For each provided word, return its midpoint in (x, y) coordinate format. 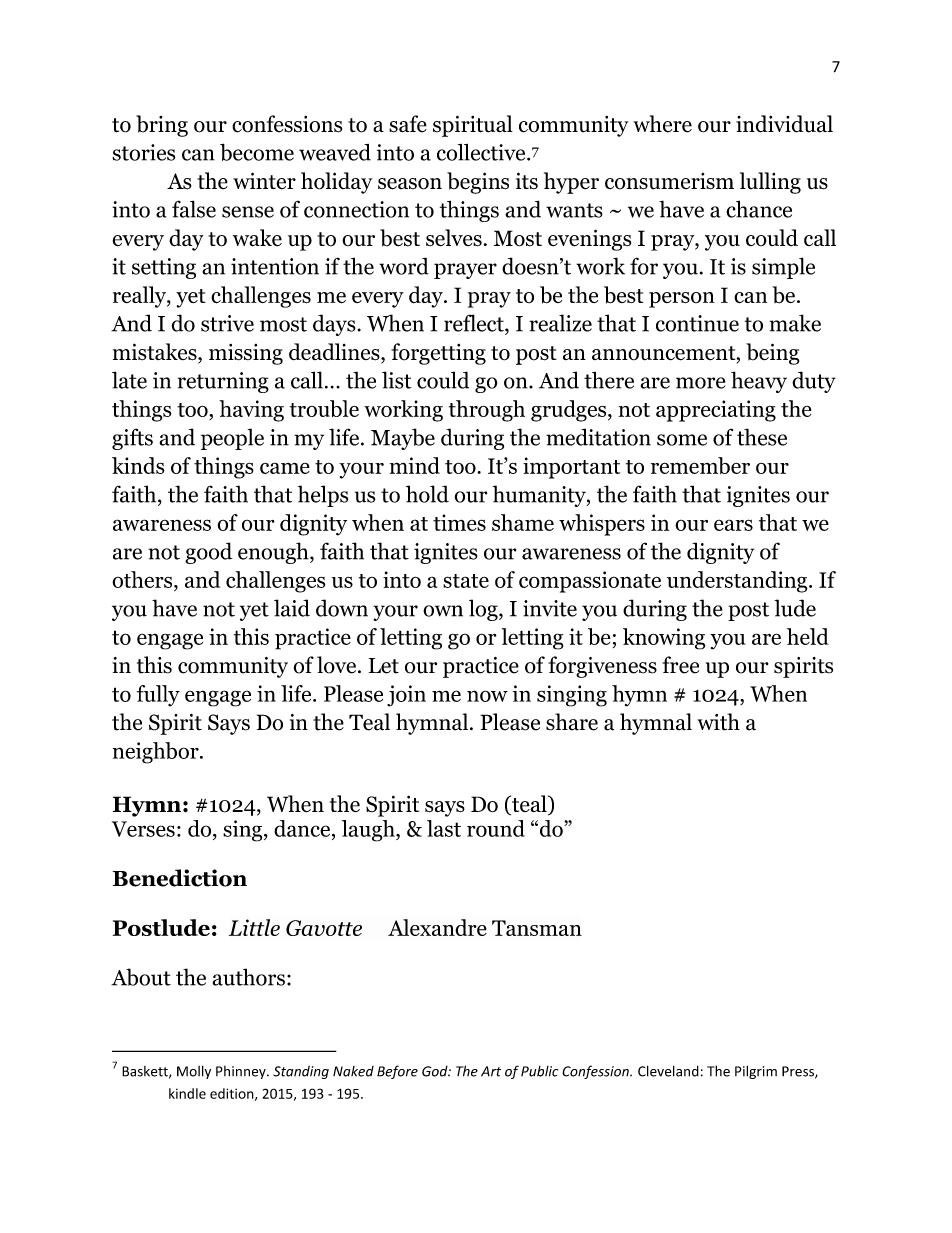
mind (415, 465)
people (232, 439)
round (496, 828)
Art (491, 1071)
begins (478, 183)
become (257, 152)
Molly (194, 1072)
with (718, 722)
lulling (770, 183)
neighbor (157, 753)
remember (700, 465)
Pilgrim (756, 1072)
